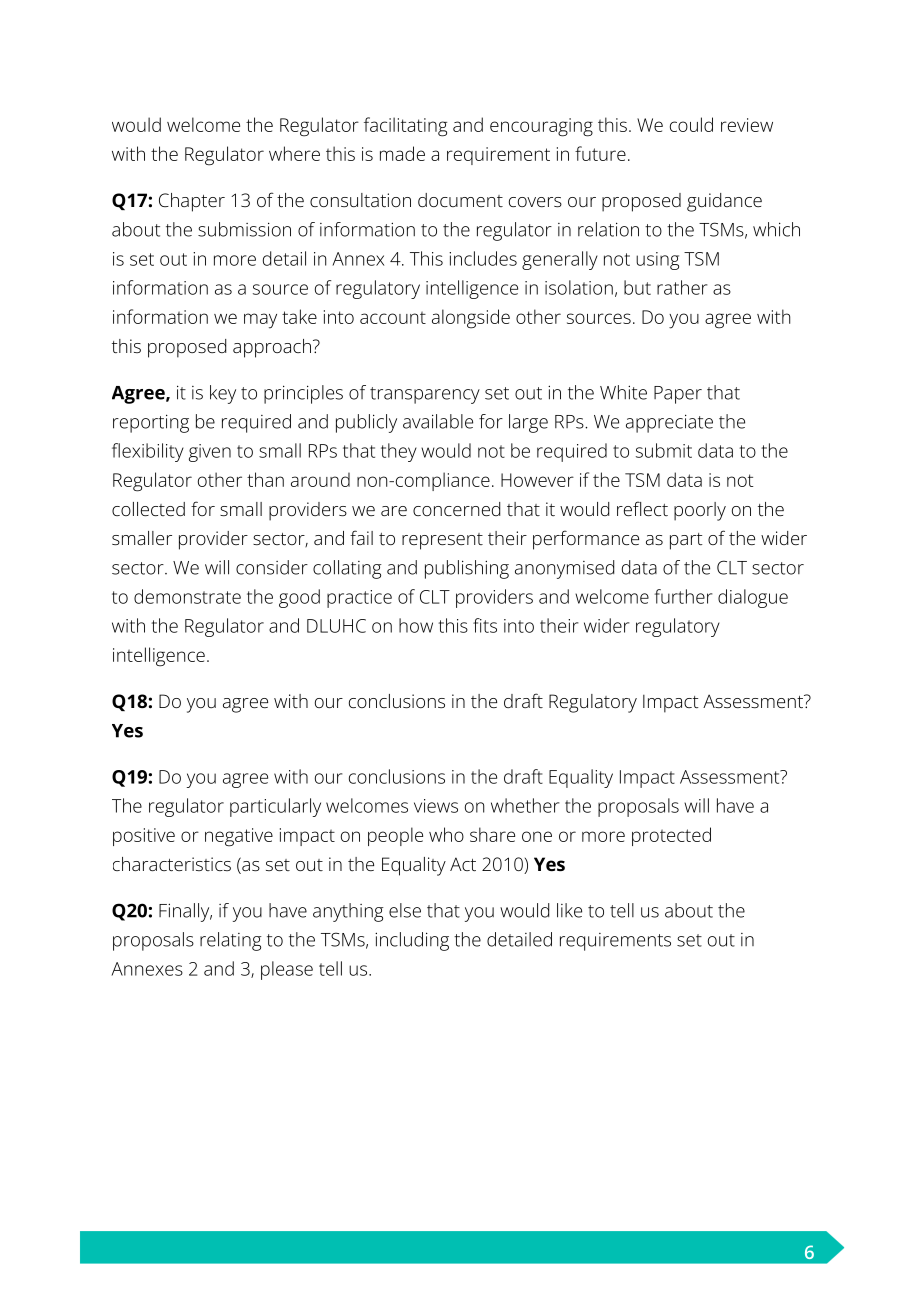 This screenshot has width=924, height=1307. I want to click on like, so click(569, 910).
